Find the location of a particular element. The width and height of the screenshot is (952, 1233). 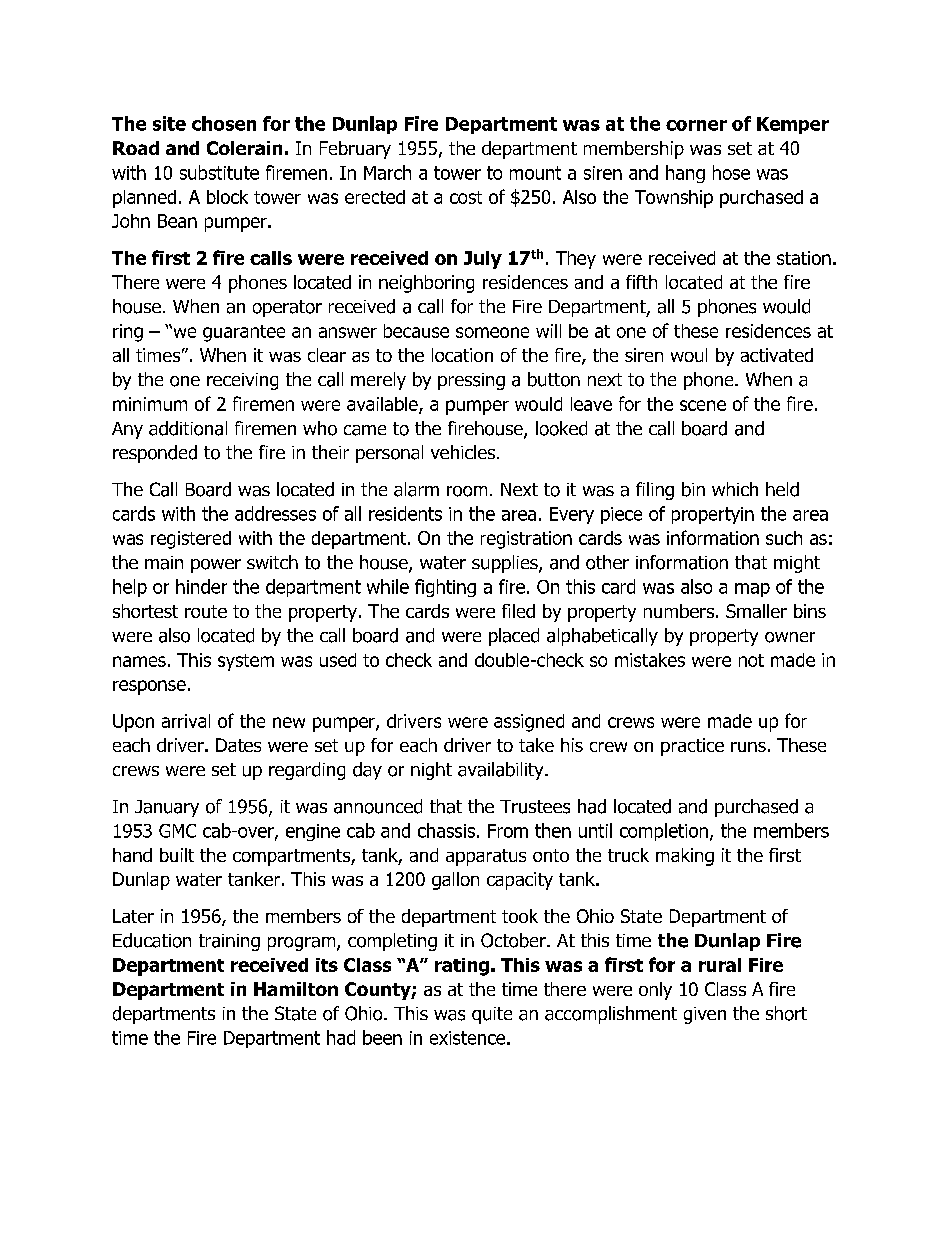

January is located at coordinates (167, 808).
